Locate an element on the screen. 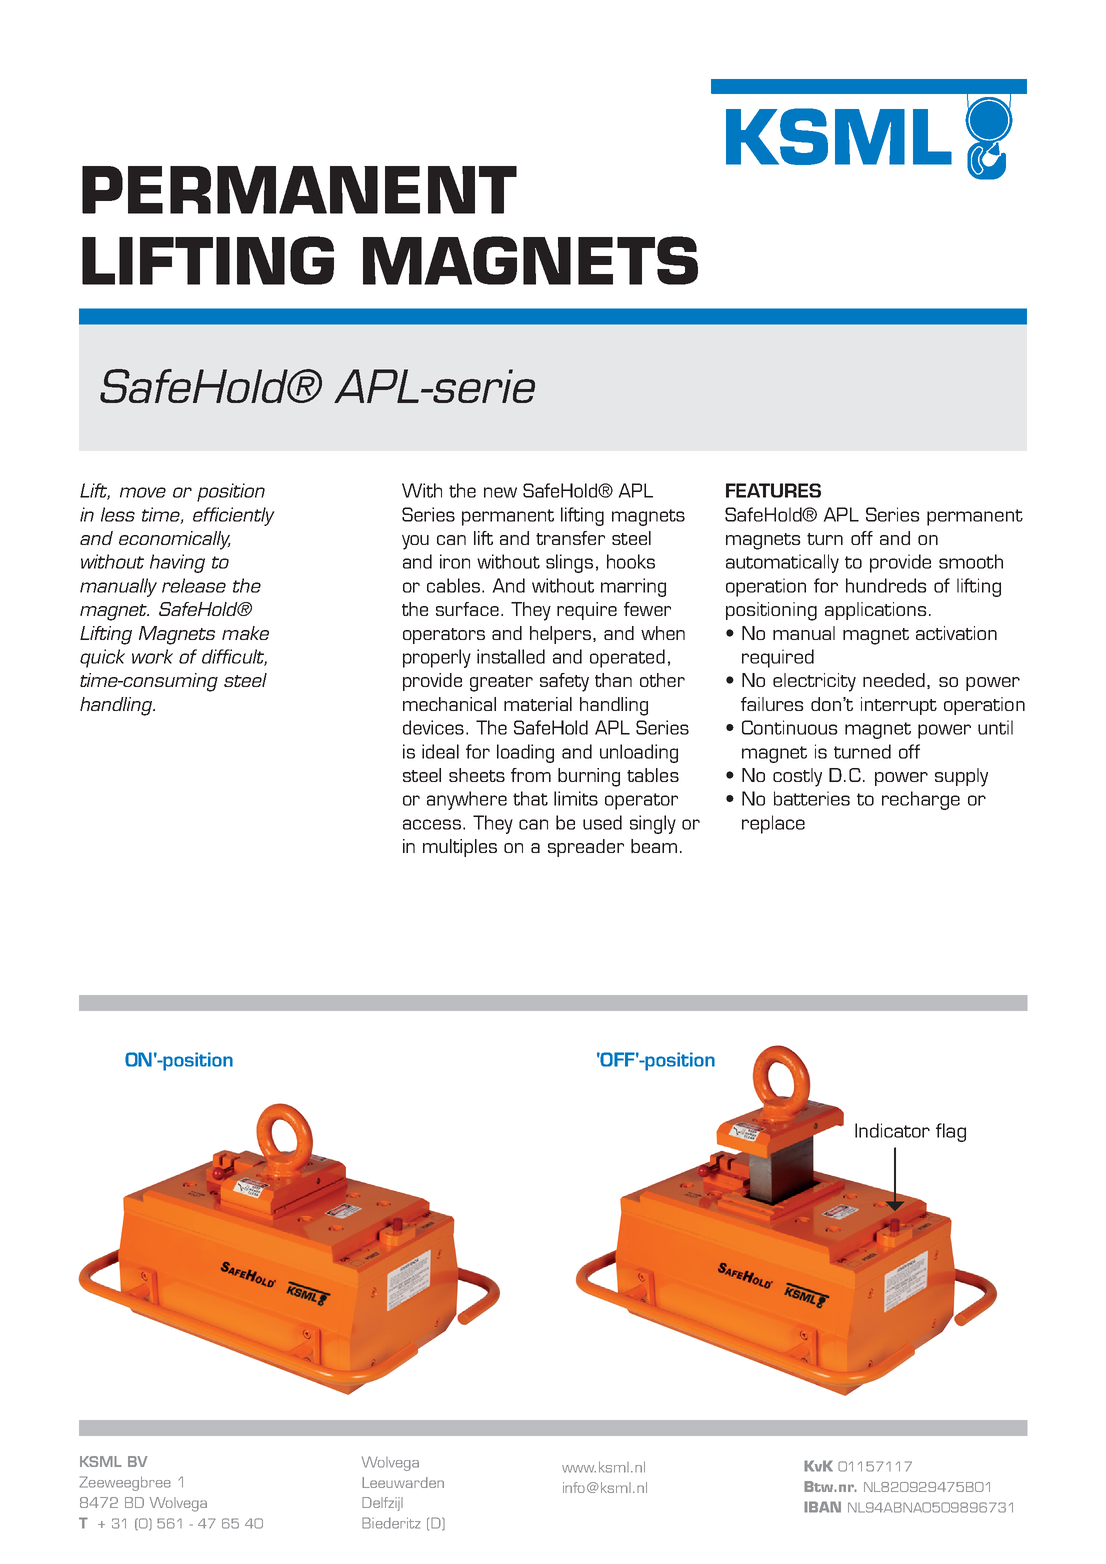  transfer is located at coordinates (570, 538).
